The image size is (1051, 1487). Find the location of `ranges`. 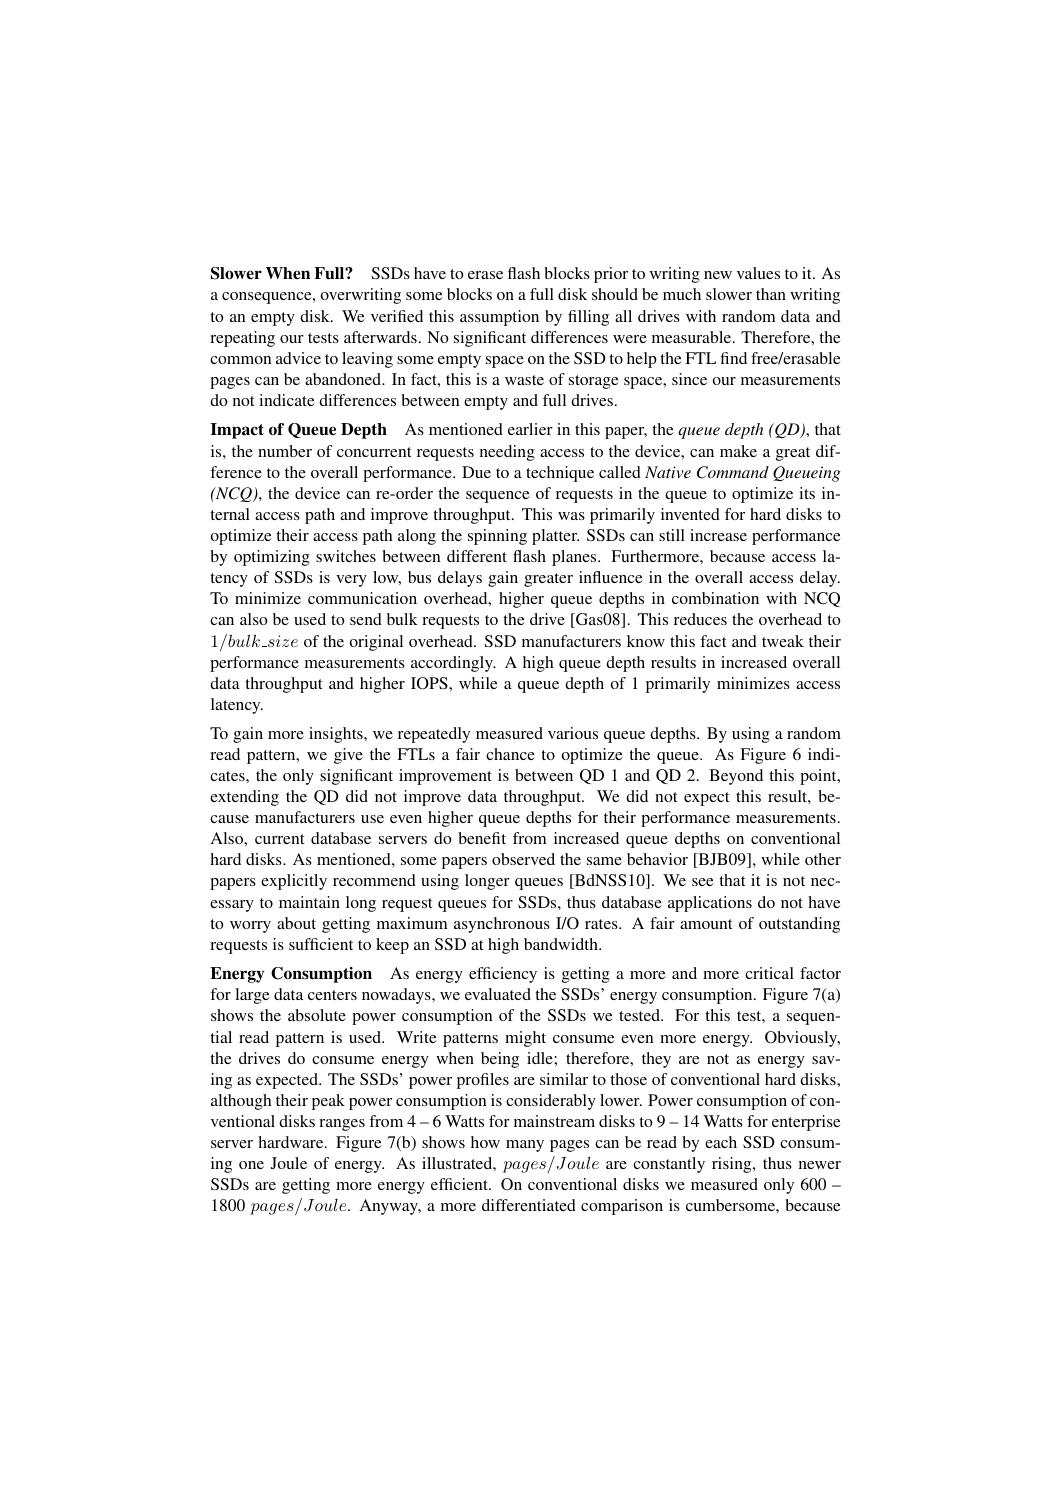

ranges is located at coordinates (342, 1125).
